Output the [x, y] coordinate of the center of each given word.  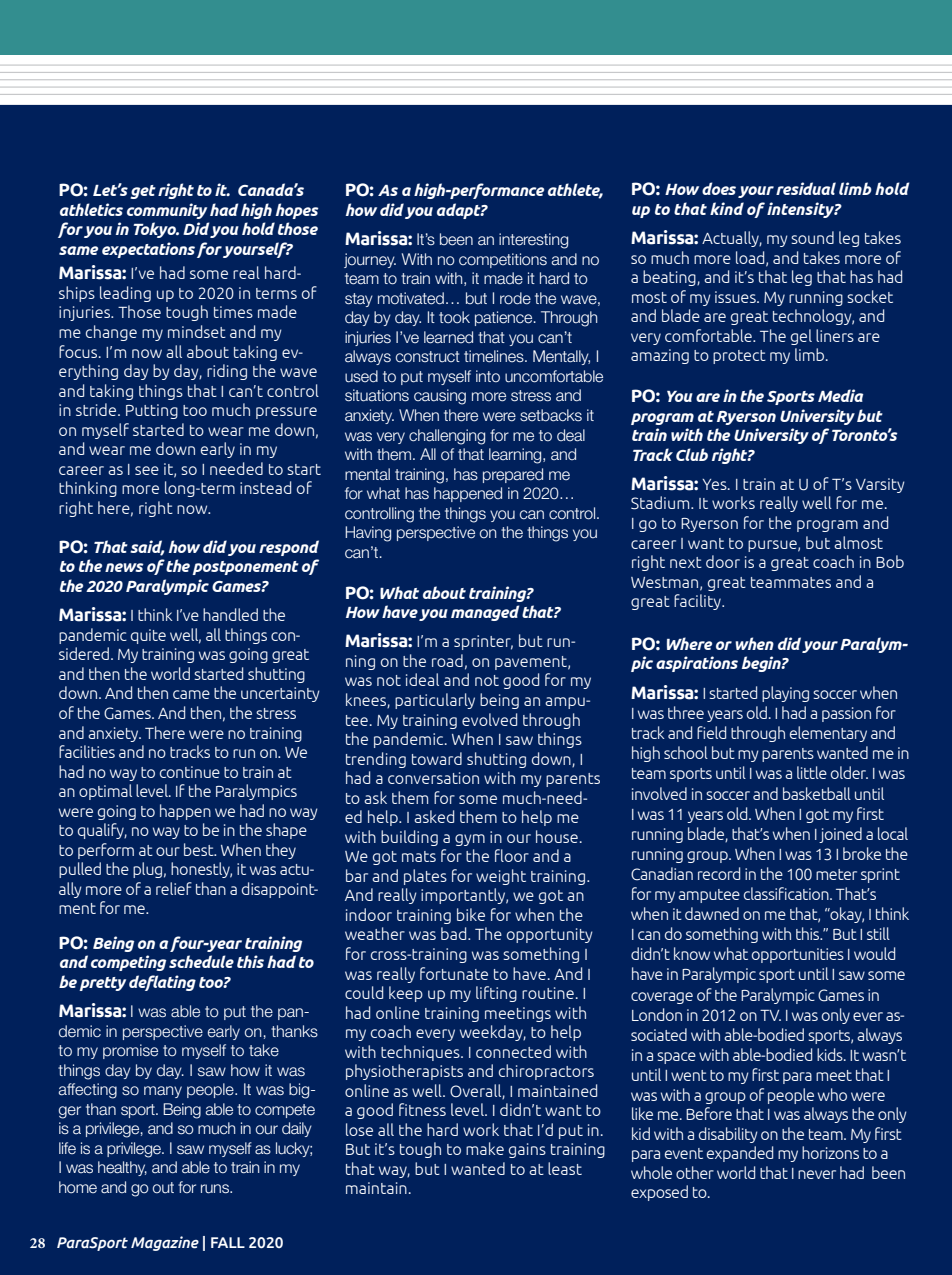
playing [785, 694]
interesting [533, 241]
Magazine [165, 1243]
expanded [740, 1154]
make [485, 1148]
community [167, 211]
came [191, 694]
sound [812, 237]
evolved [489, 719]
